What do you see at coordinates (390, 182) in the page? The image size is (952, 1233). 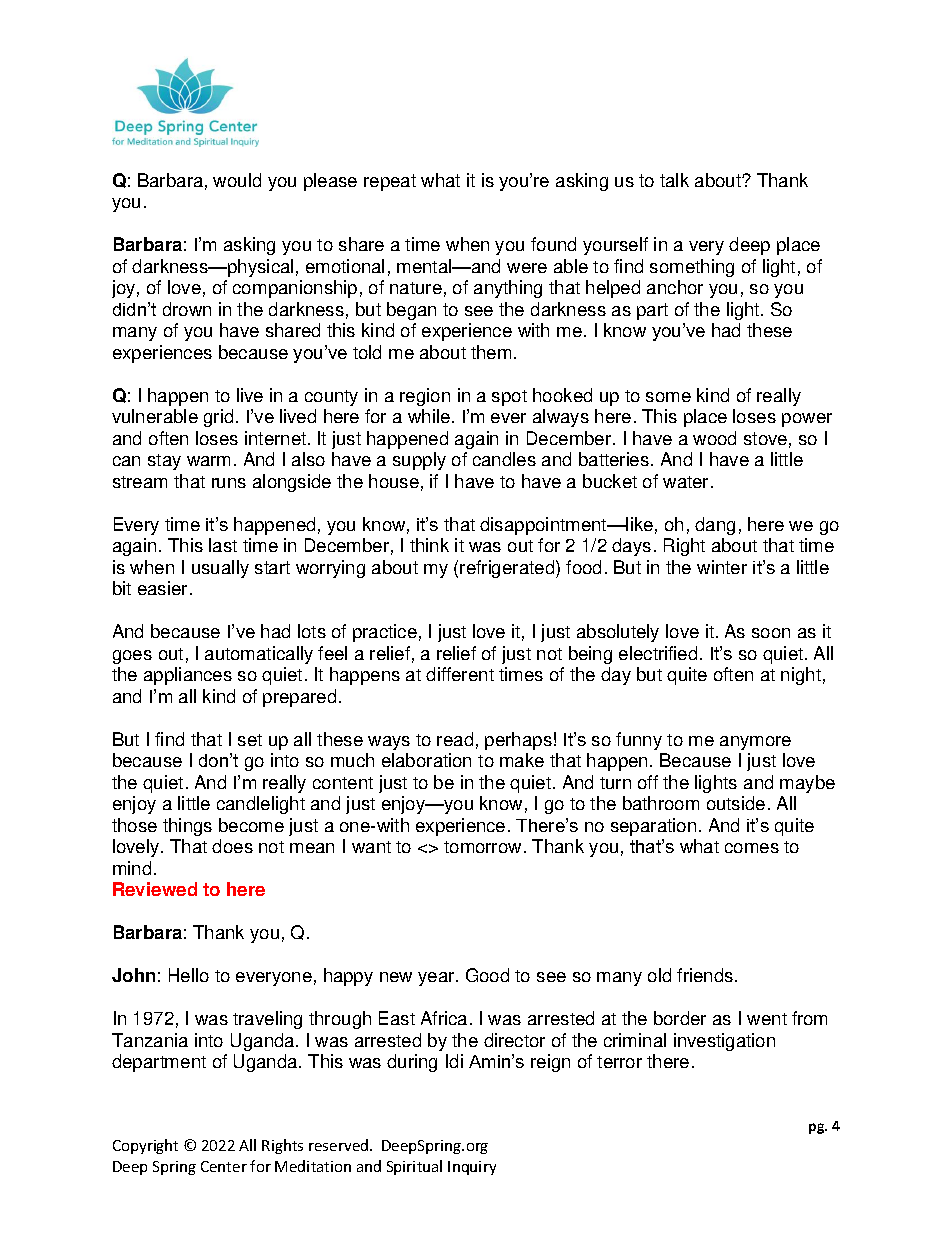 I see `repeat` at bounding box center [390, 182].
